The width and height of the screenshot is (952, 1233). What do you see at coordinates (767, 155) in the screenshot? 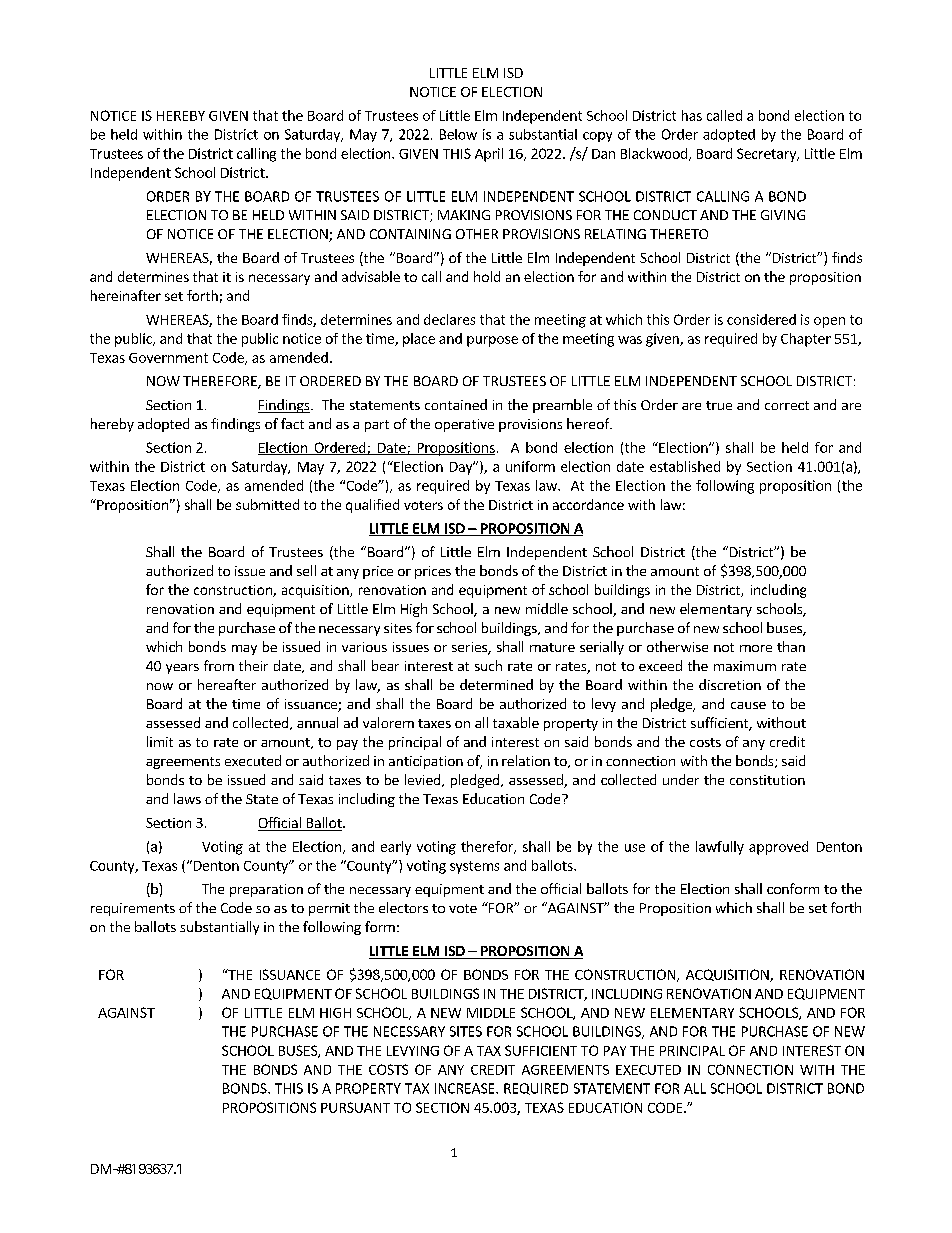
I see `Secretary` at bounding box center [767, 155].
